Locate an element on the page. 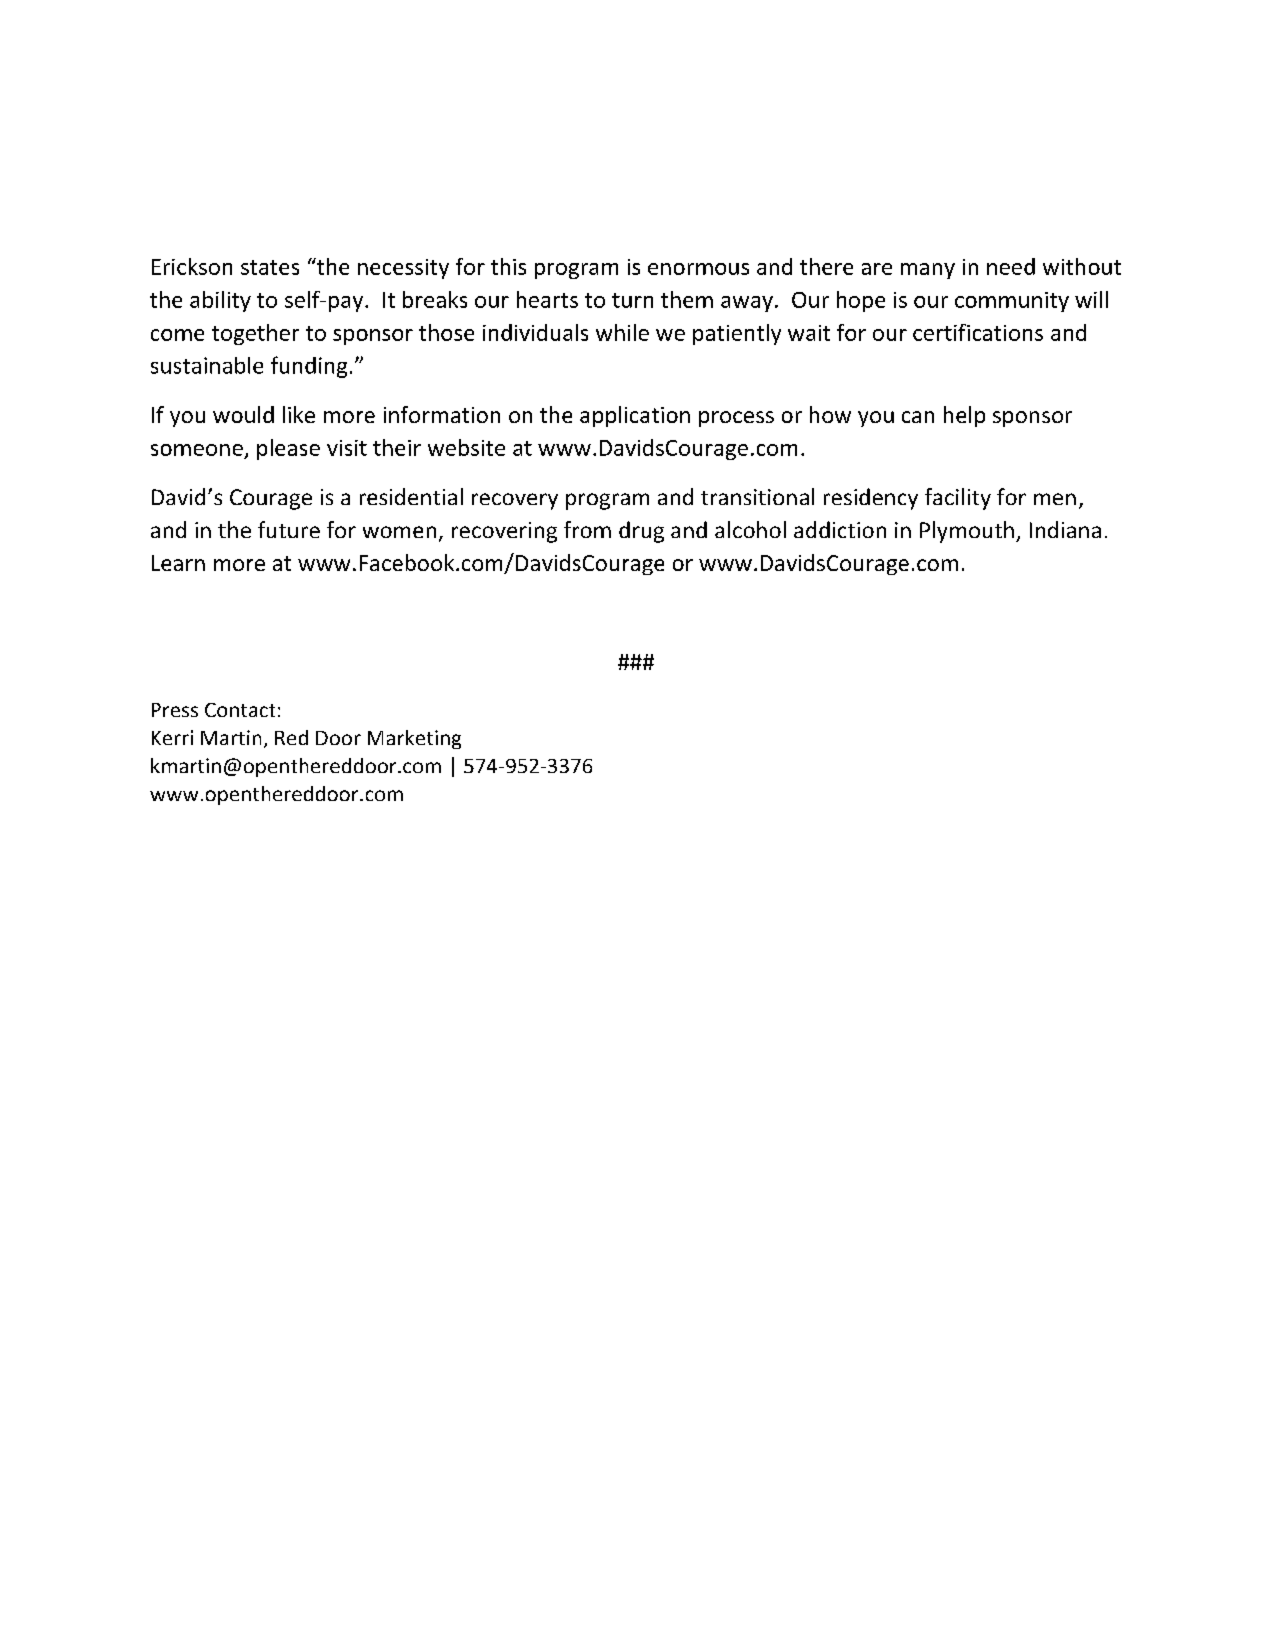 The image size is (1272, 1646). Marketing is located at coordinates (414, 739).
